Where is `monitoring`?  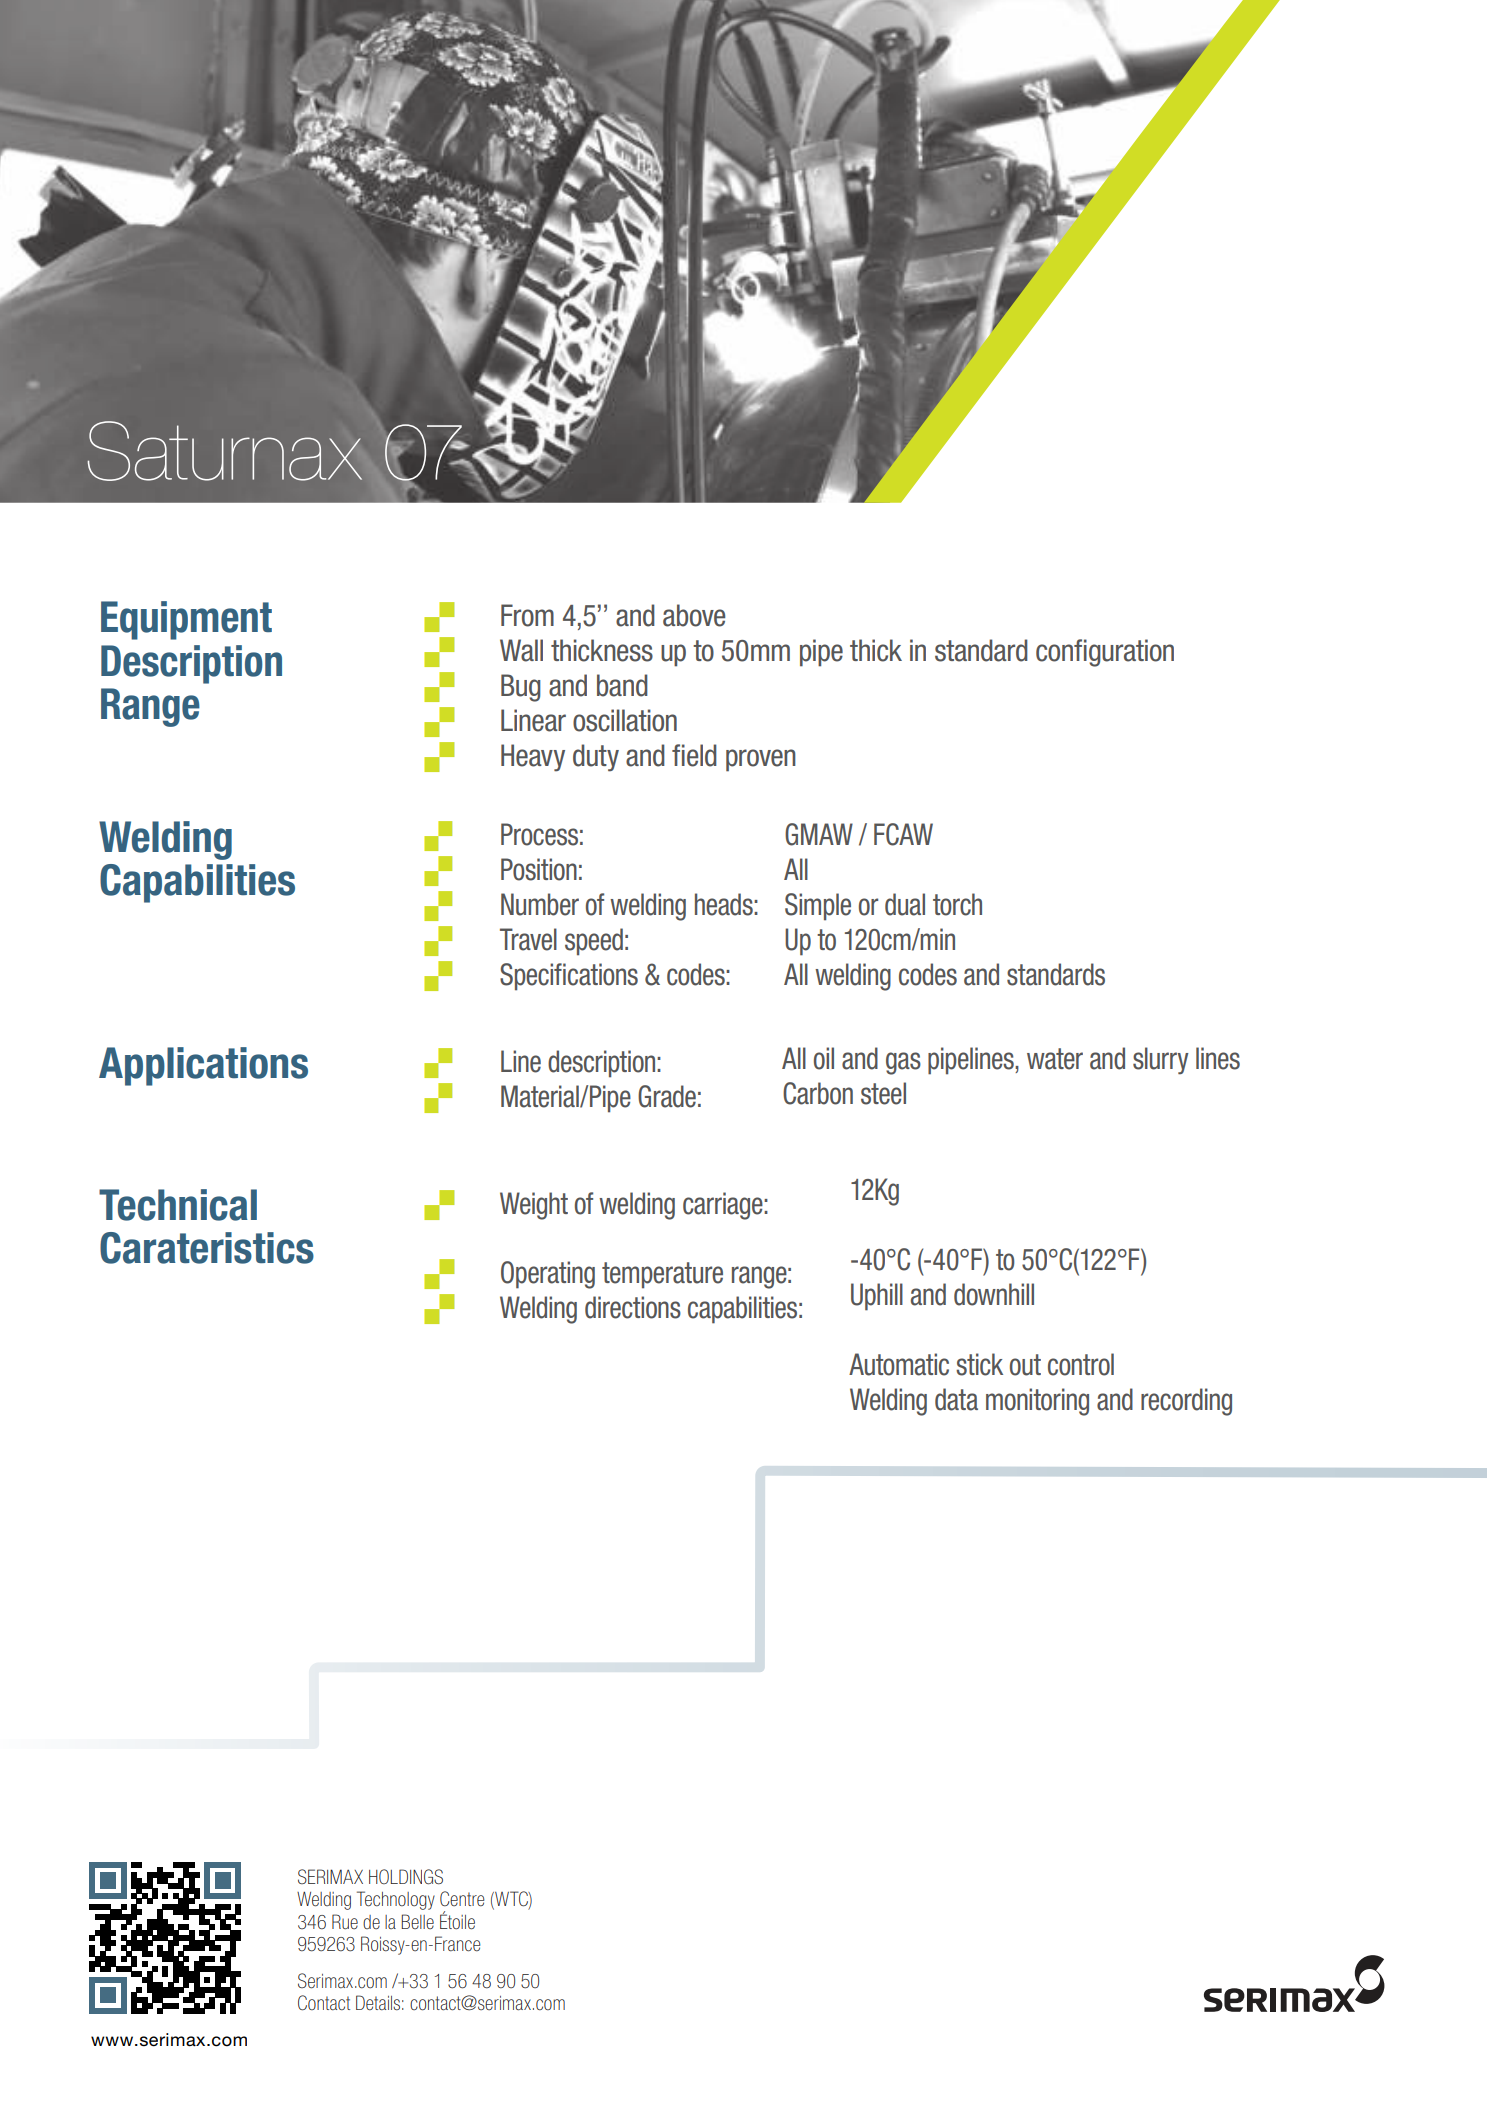 monitoring is located at coordinates (1037, 1402).
